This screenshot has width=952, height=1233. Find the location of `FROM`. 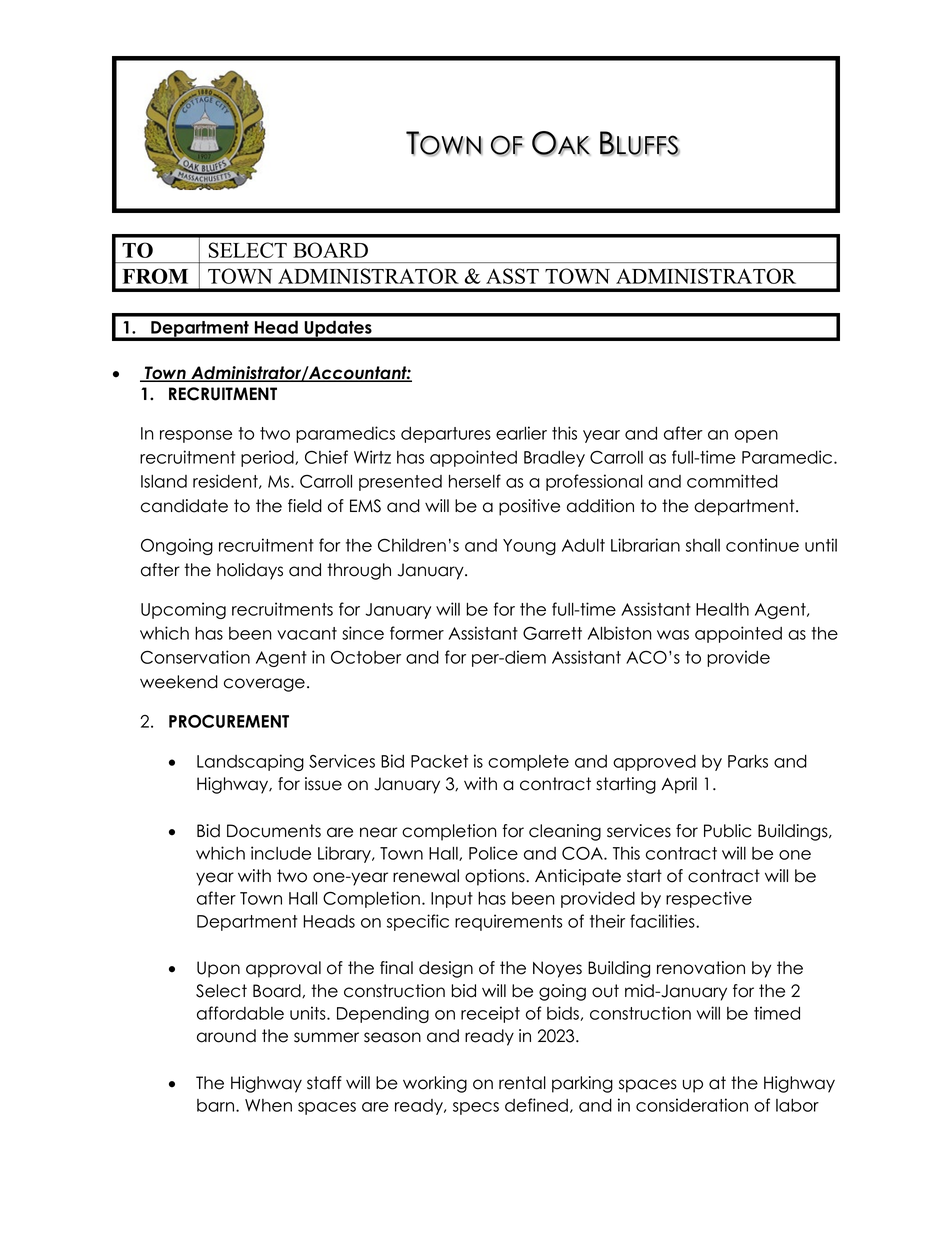

FROM is located at coordinates (155, 276).
